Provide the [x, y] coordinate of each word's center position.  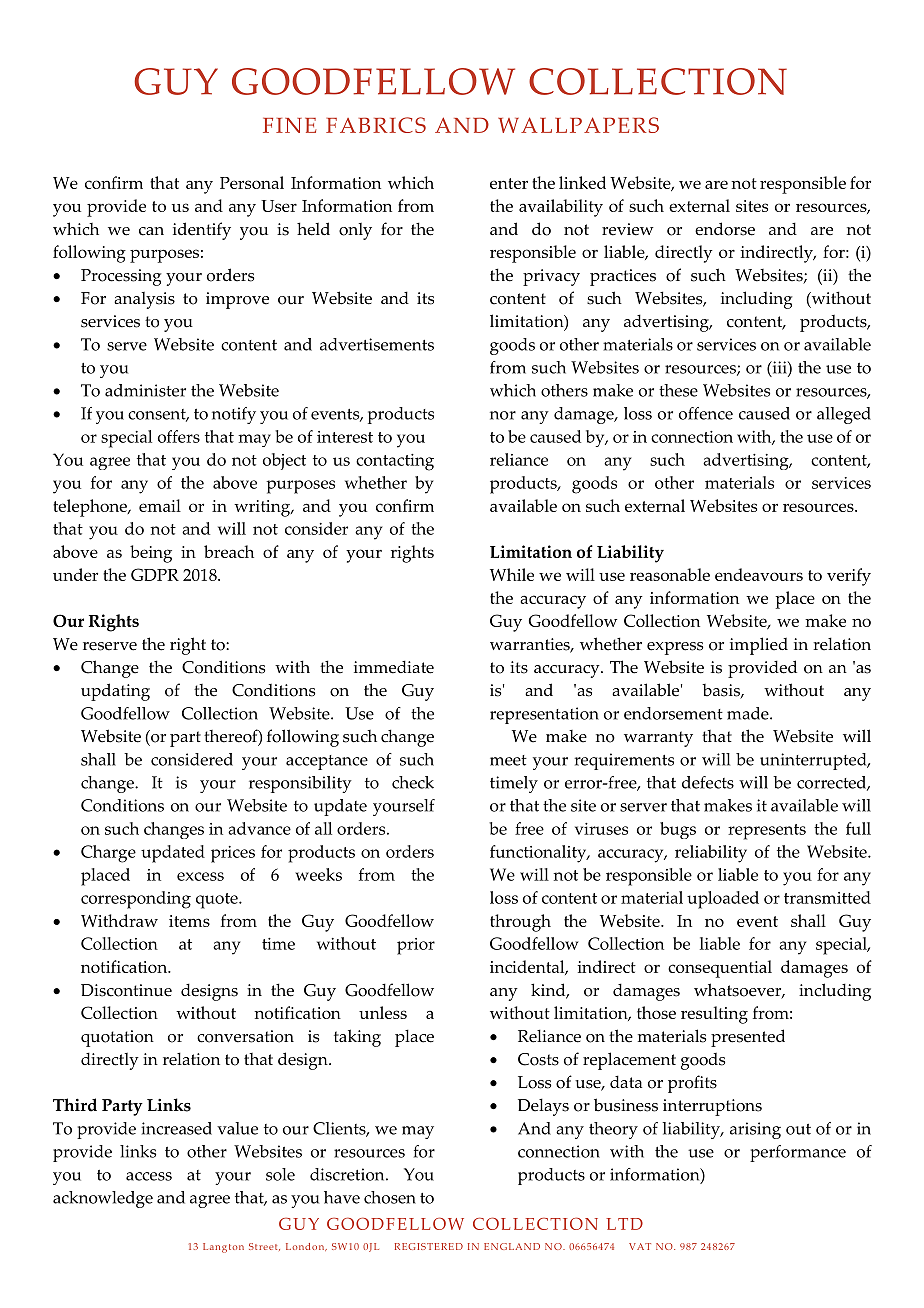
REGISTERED [429, 1246]
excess [200, 876]
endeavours [759, 574]
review [628, 229]
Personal [252, 182]
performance [798, 1153]
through [520, 923]
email [160, 505]
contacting [395, 462]
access [149, 1176]
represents [767, 832]
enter [509, 183]
